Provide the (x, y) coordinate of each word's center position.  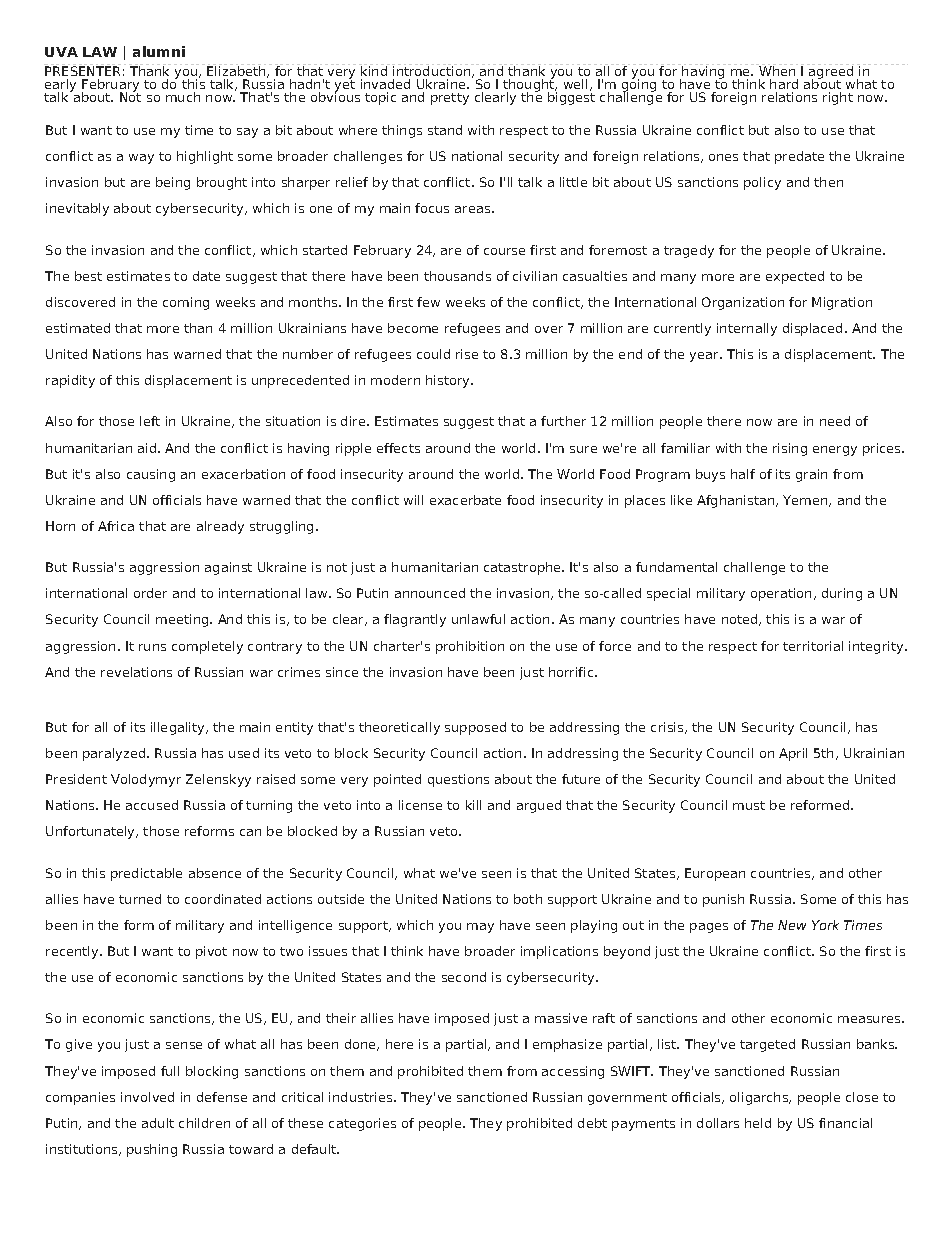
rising (790, 449)
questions (458, 780)
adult (158, 1123)
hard (784, 84)
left (150, 421)
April (793, 754)
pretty (450, 99)
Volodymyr (146, 780)
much (183, 97)
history (449, 381)
